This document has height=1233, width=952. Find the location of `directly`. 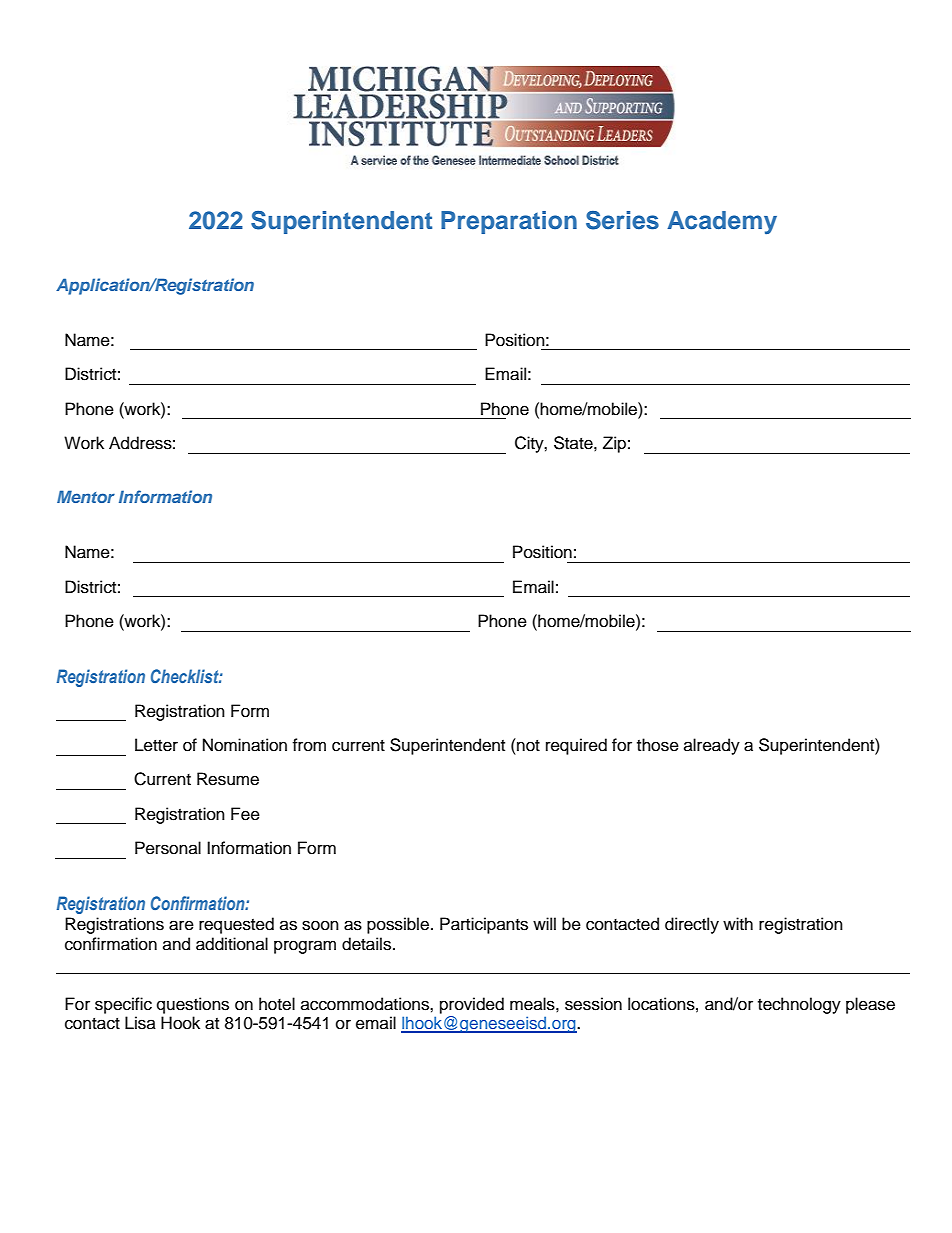

directly is located at coordinates (692, 925).
